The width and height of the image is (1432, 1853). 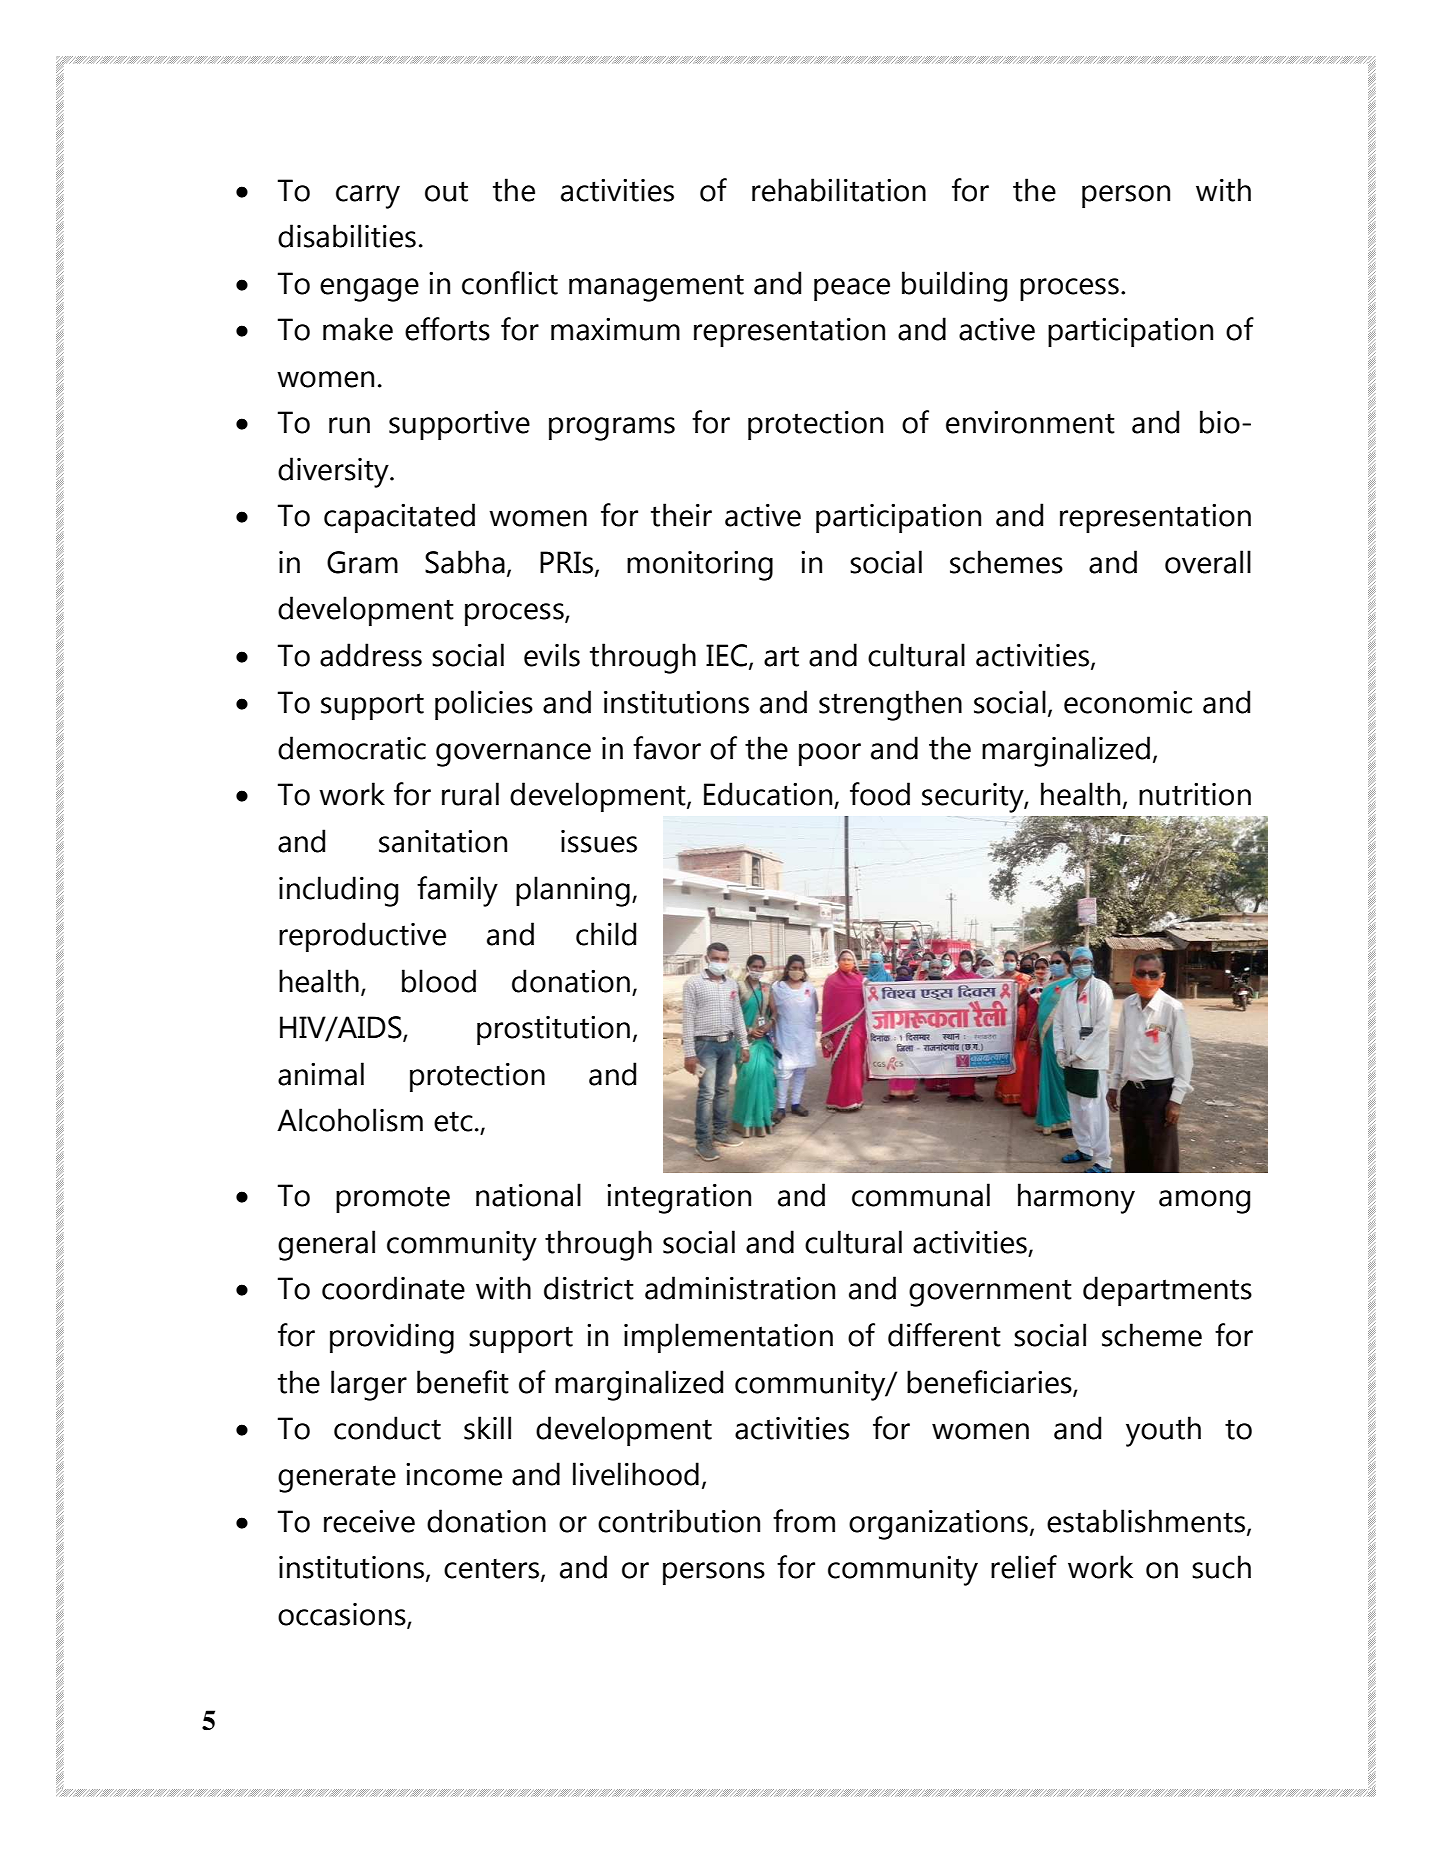 I want to click on overall, so click(x=1208, y=562).
